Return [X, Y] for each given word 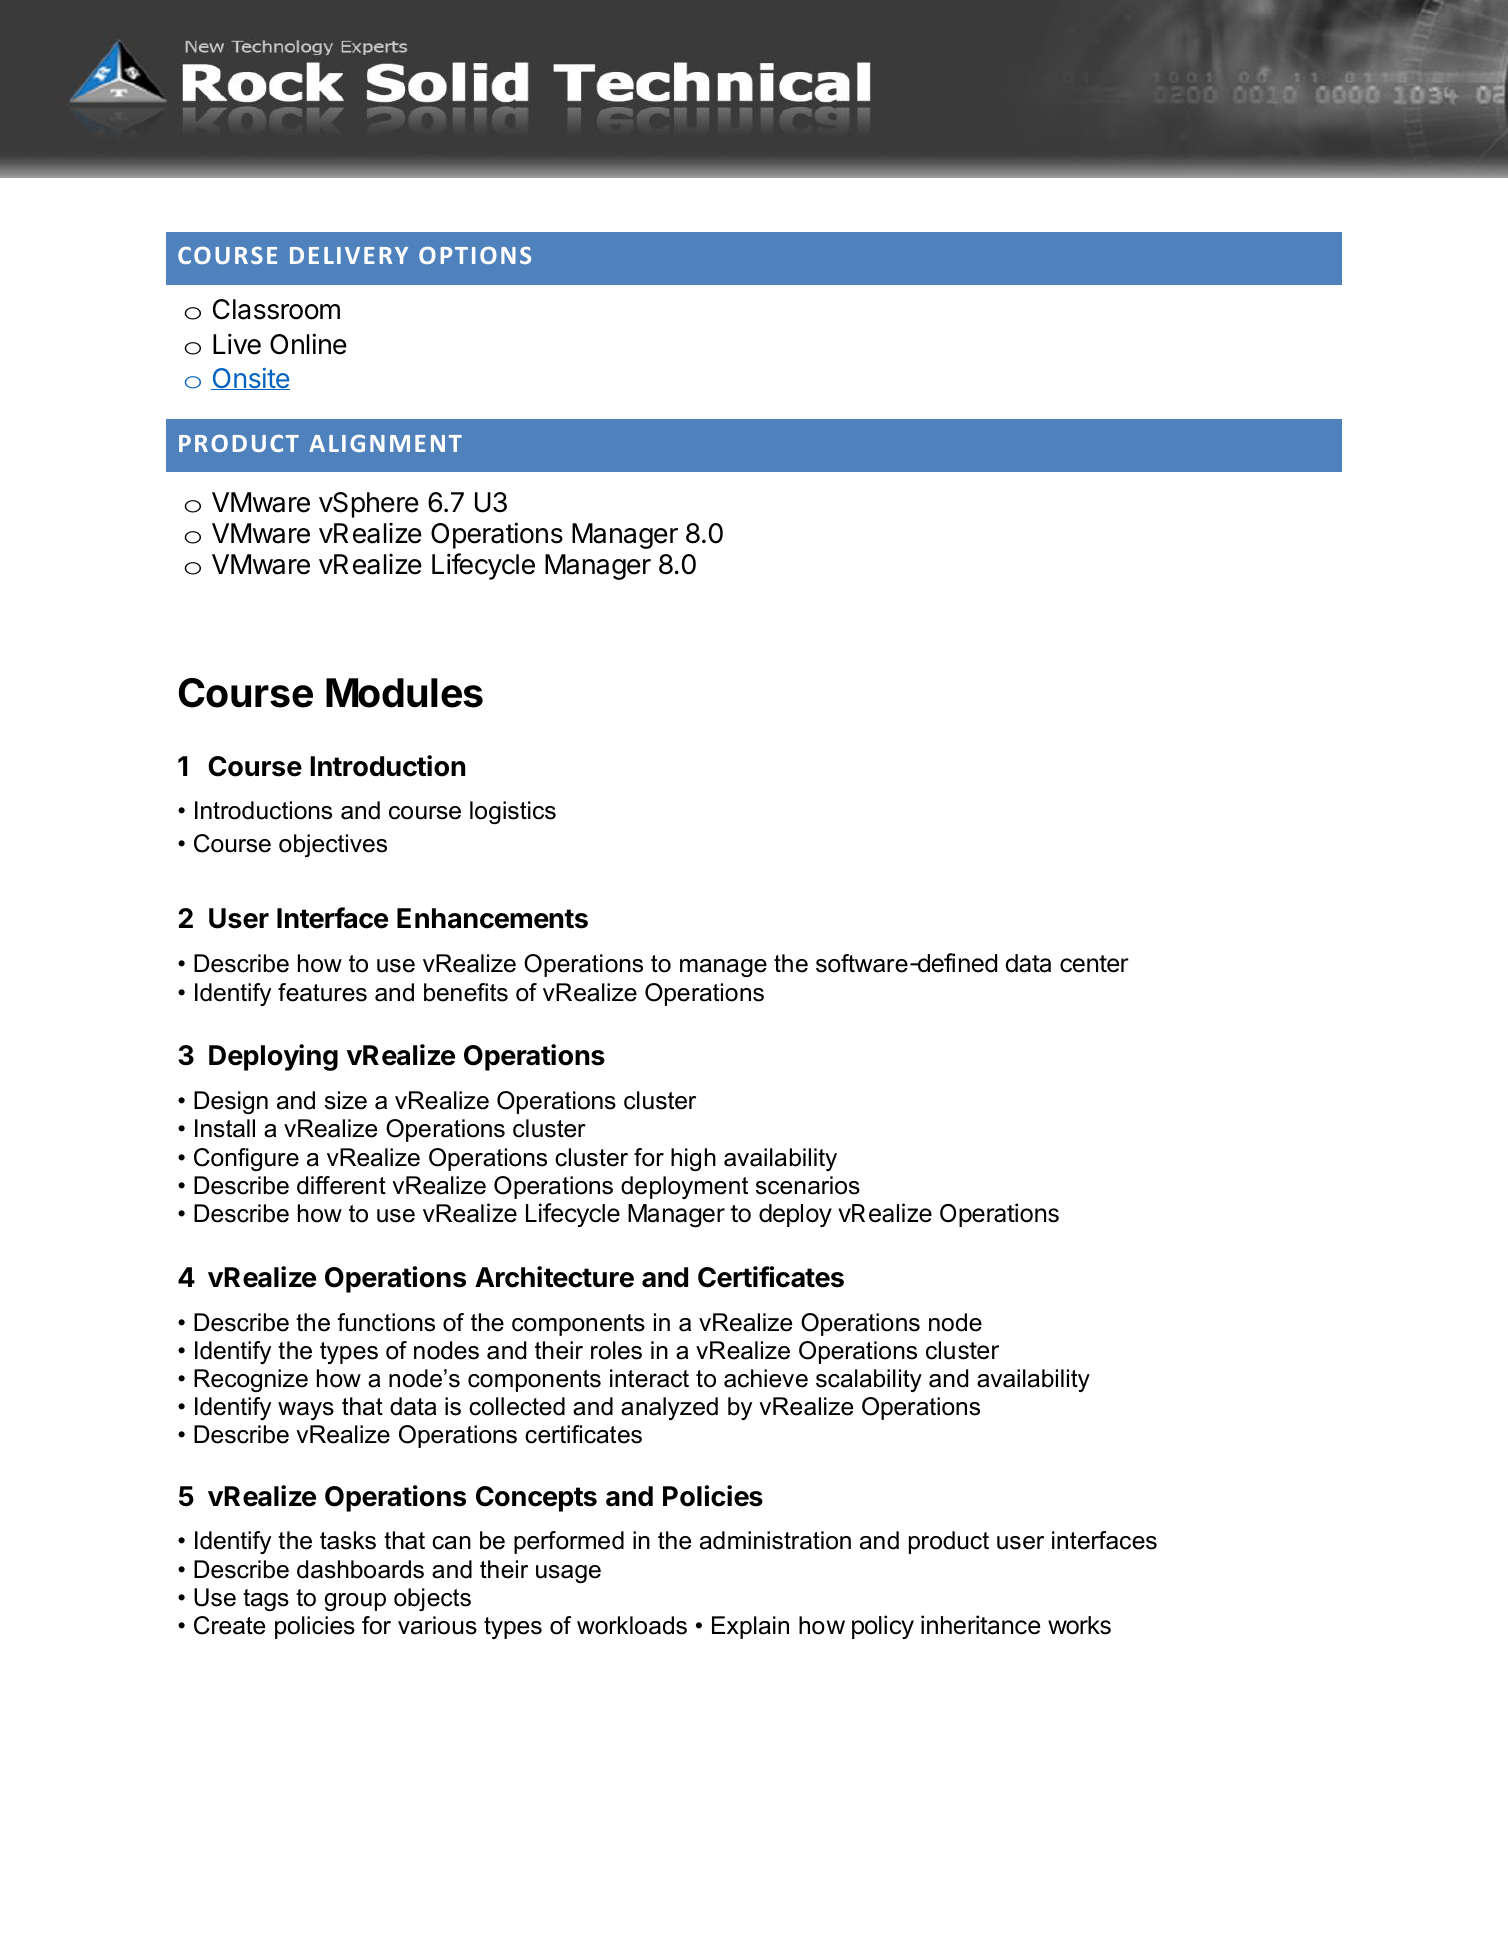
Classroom [276, 309]
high [693, 1159]
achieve [766, 1378]
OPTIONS [475, 255]
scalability [869, 1380]
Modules [404, 693]
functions [386, 1322]
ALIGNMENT [385, 443]
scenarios [808, 1185]
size [346, 1100]
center [1094, 964]
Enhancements [492, 918]
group [355, 1602]
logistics [513, 812]
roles [616, 1350]
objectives [333, 845]
